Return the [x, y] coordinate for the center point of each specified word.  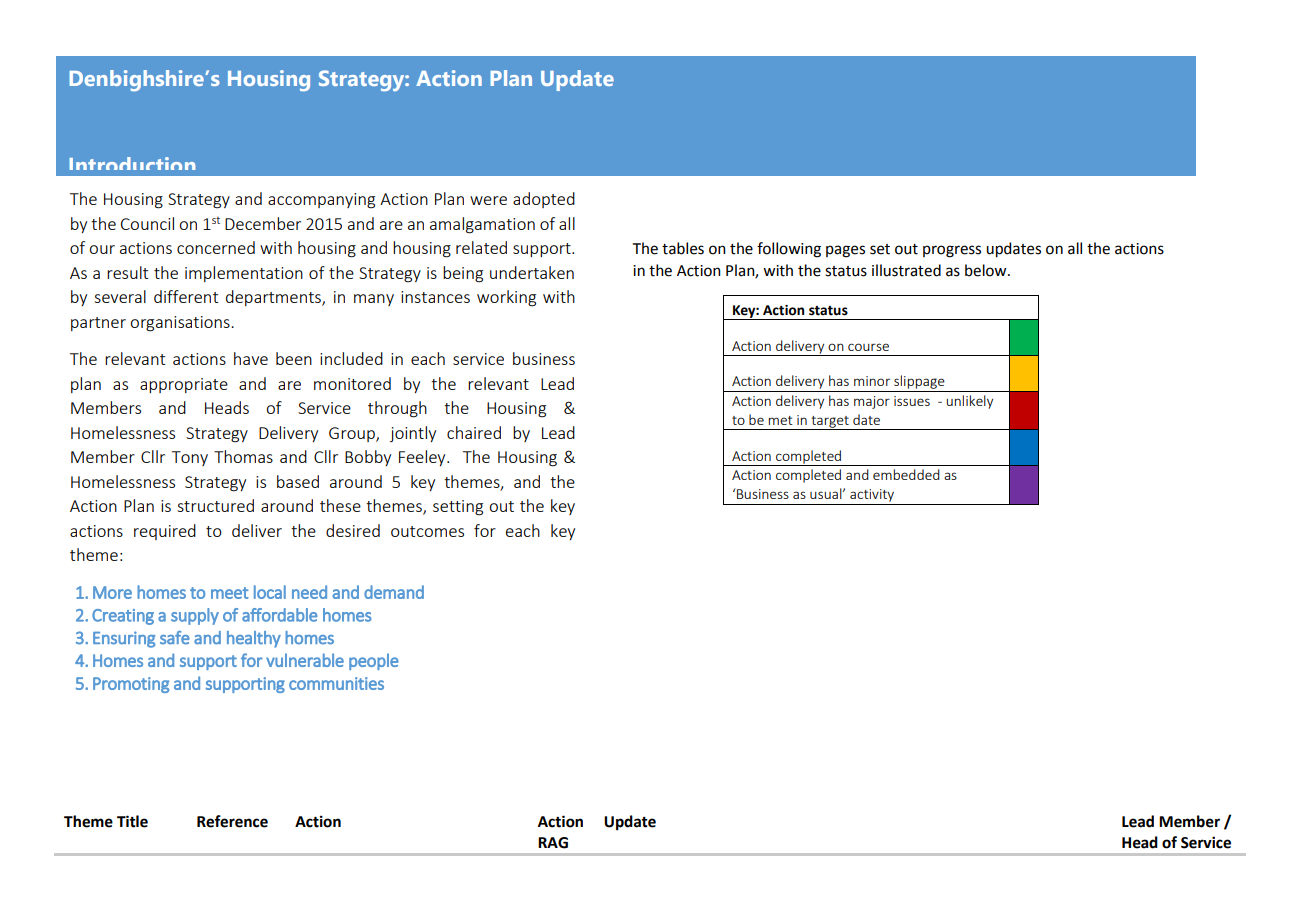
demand [394, 592]
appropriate [184, 385]
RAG [553, 843]
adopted [544, 200]
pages [845, 251]
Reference [232, 821]
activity [872, 497]
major [872, 402]
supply [195, 616]
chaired [474, 432]
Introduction [132, 163]
